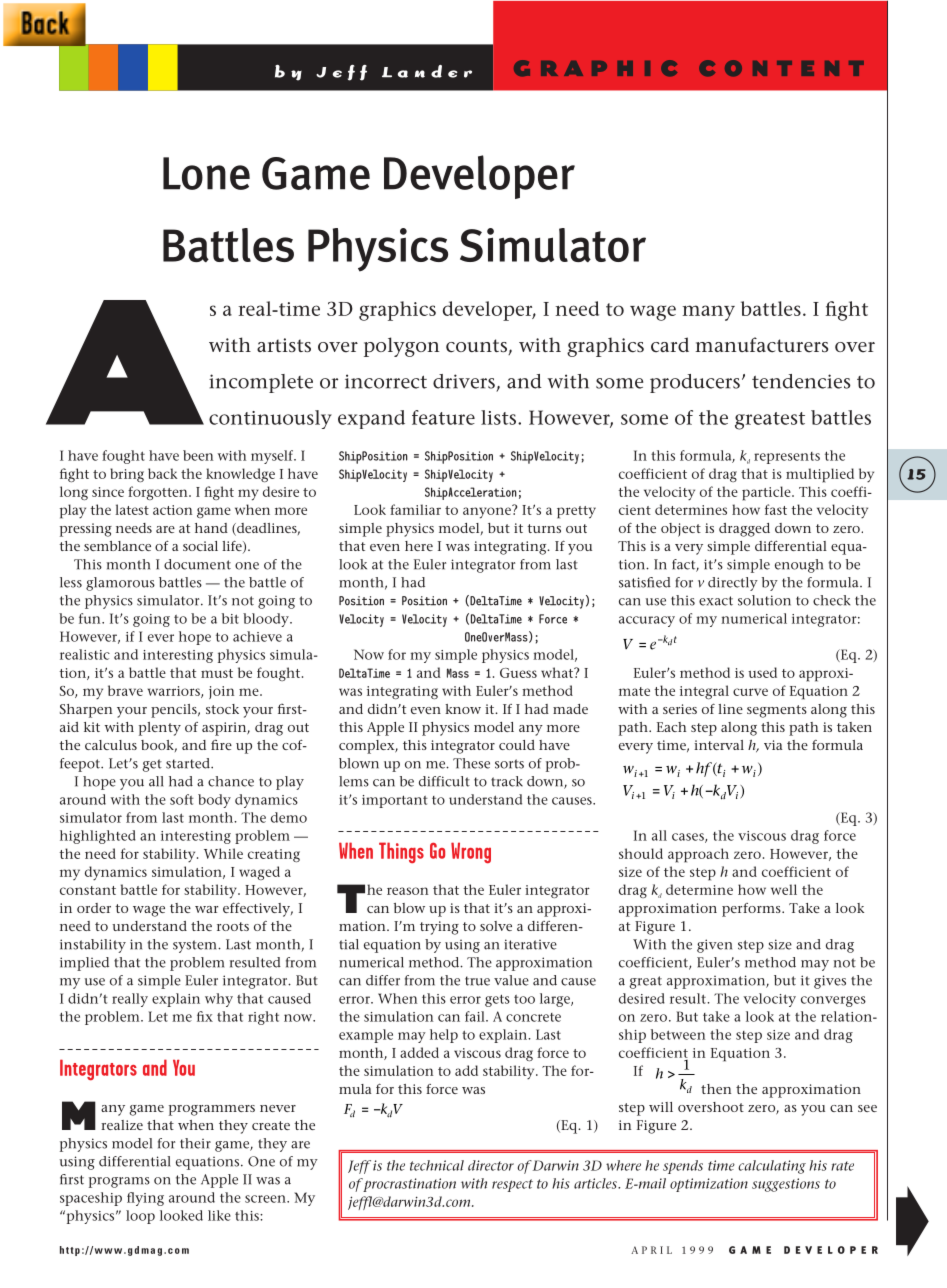 The image size is (947, 1288). I want to click on Lander, so click(427, 71).
